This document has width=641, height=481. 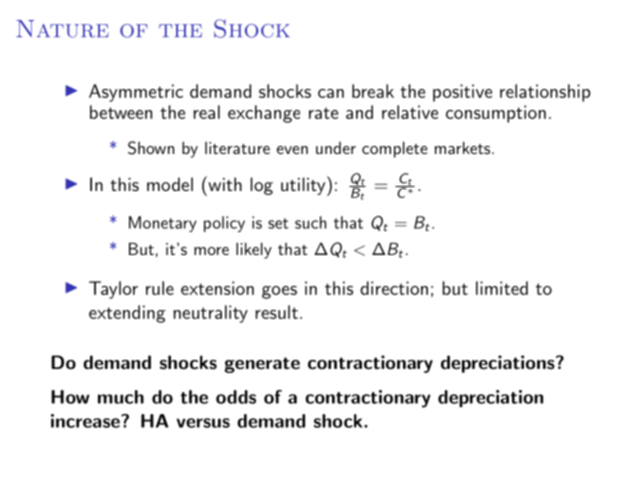 What do you see at coordinates (331, 93) in the document?
I see `can` at bounding box center [331, 93].
